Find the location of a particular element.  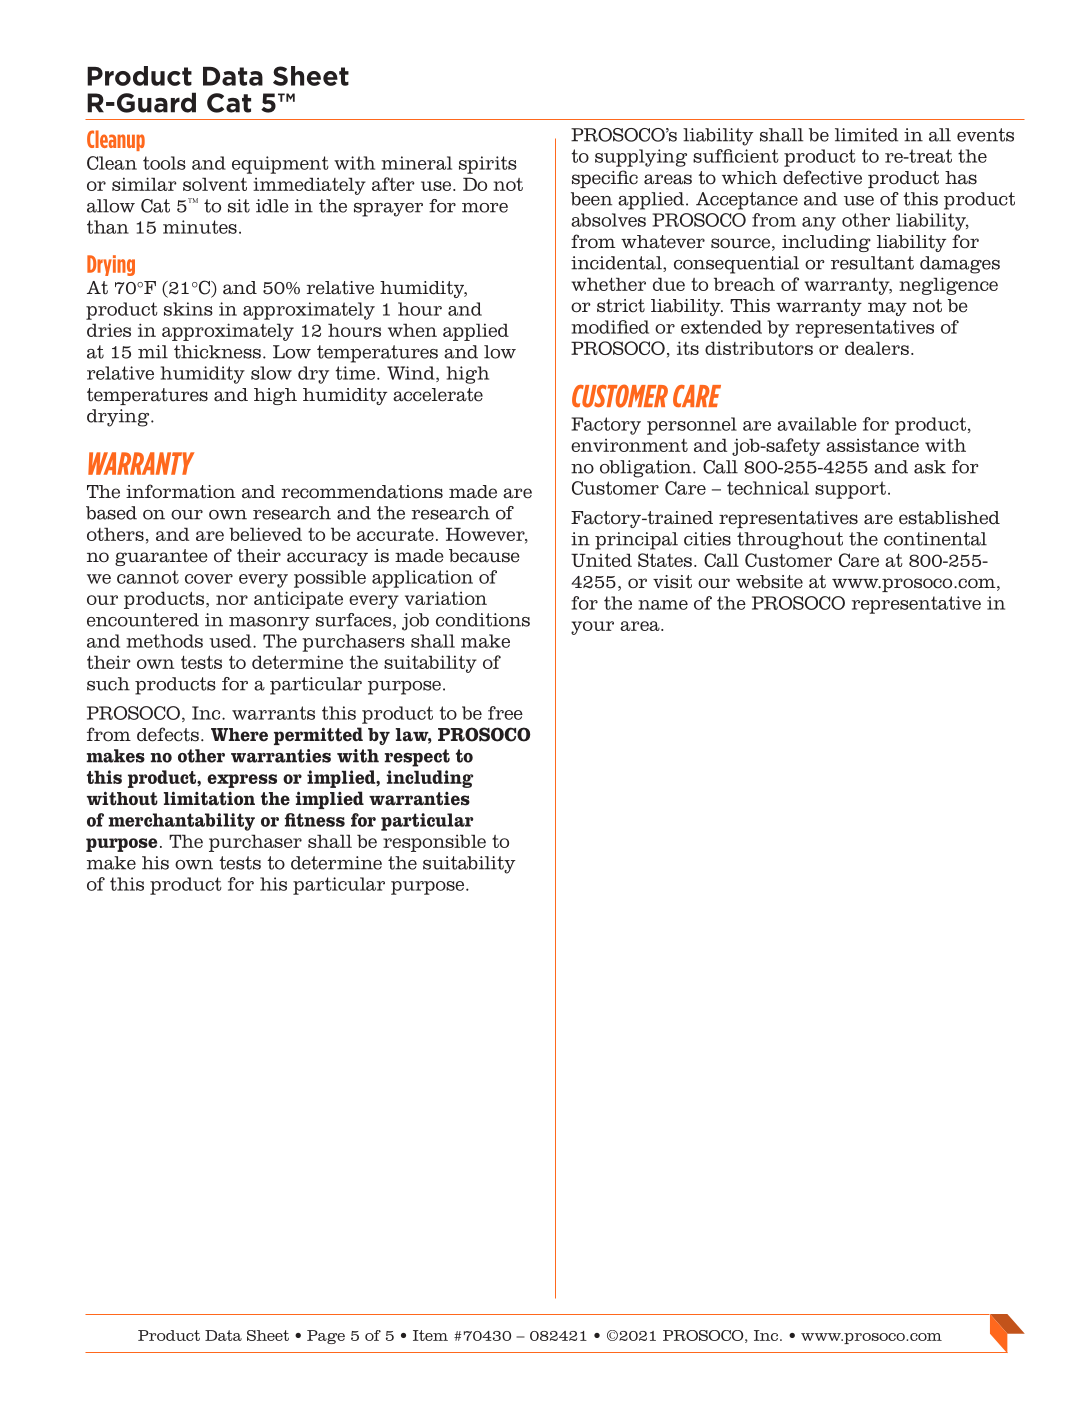

solvent is located at coordinates (215, 184).
